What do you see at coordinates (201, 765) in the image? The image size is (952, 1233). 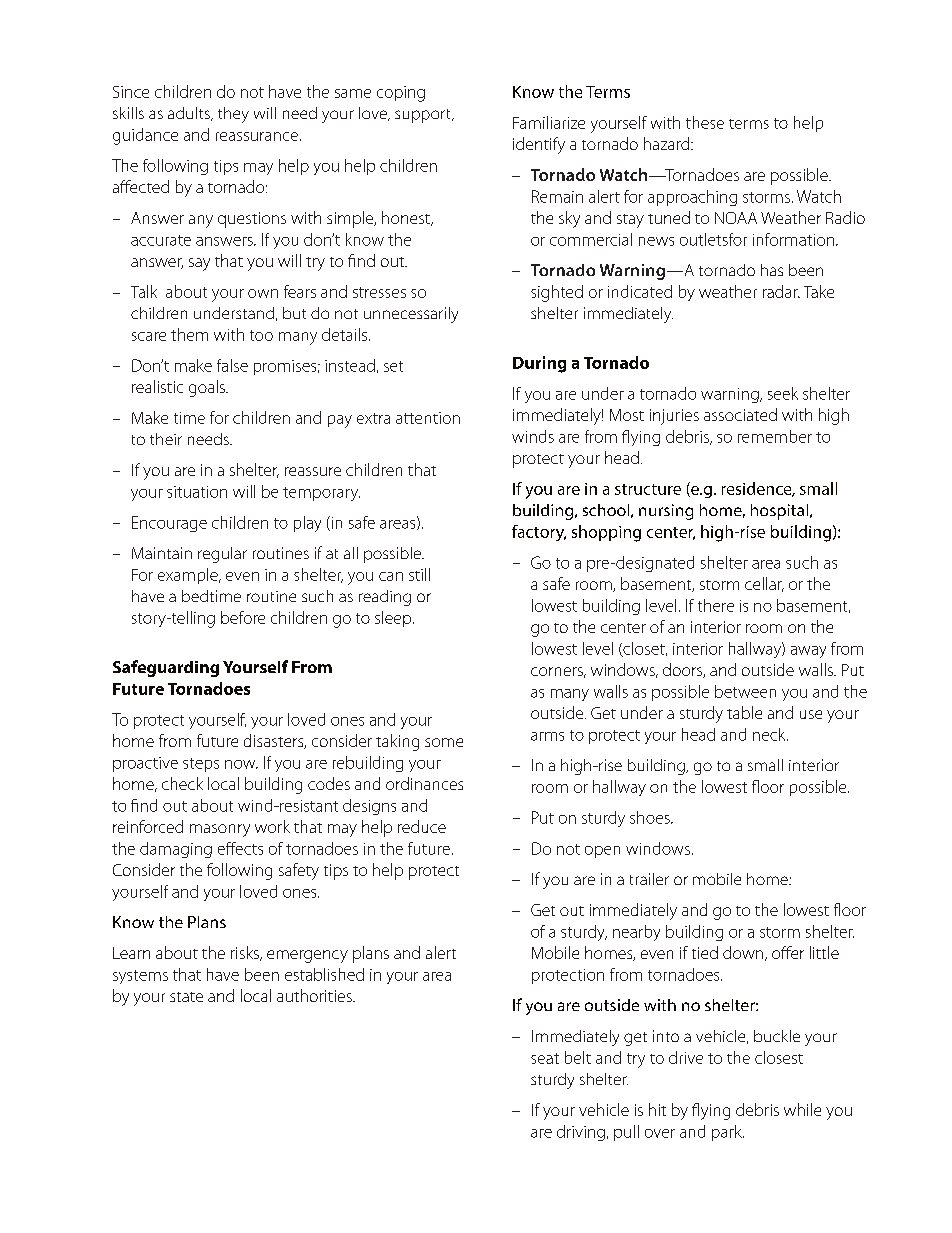 I see `steps` at bounding box center [201, 765].
